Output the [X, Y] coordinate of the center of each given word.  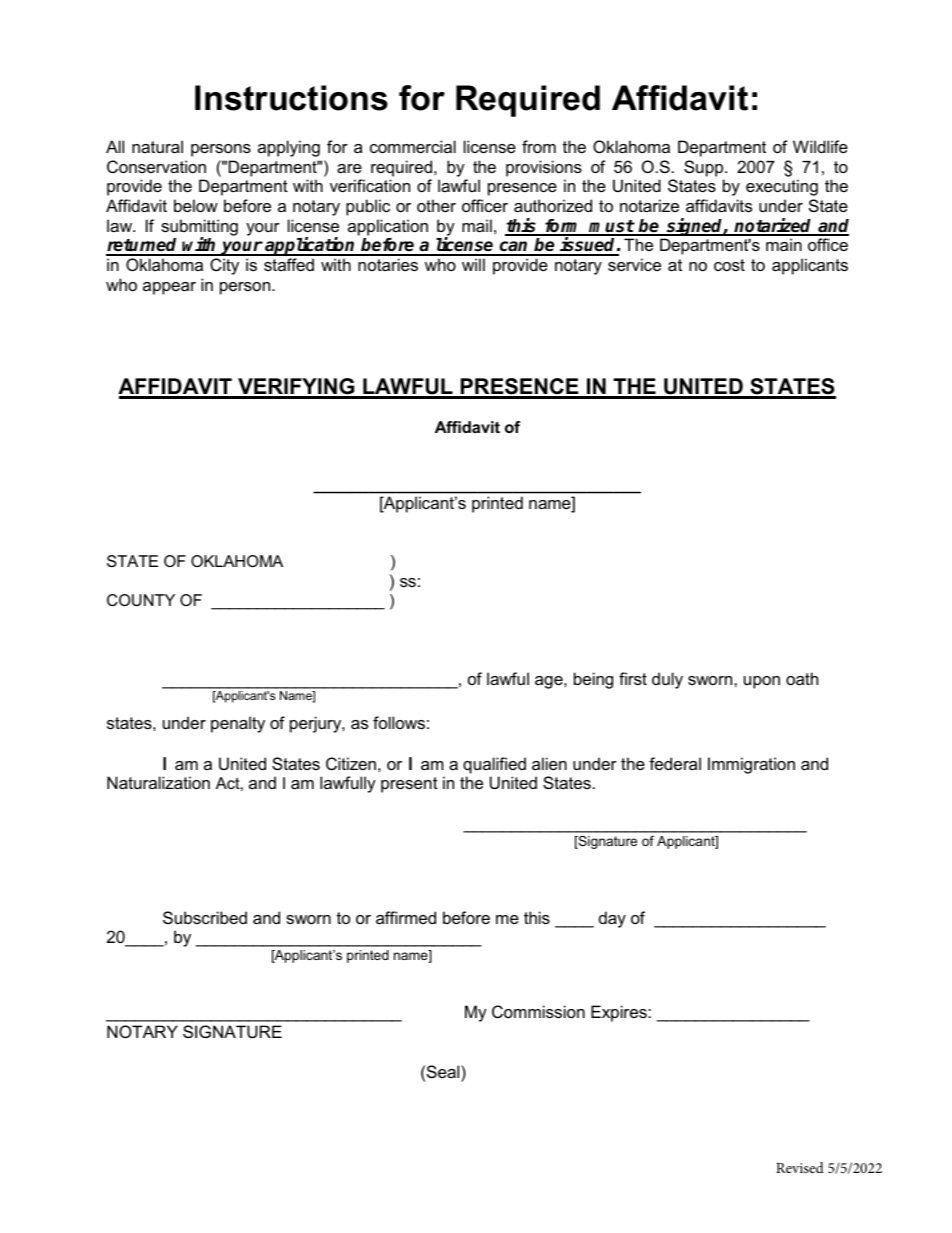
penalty [238, 724]
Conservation [156, 166]
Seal [444, 1071]
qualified [494, 765]
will [473, 264]
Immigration [751, 765]
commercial [413, 146]
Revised [800, 1167]
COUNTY [141, 600]
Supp [705, 168]
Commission [538, 1011]
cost [729, 265]
